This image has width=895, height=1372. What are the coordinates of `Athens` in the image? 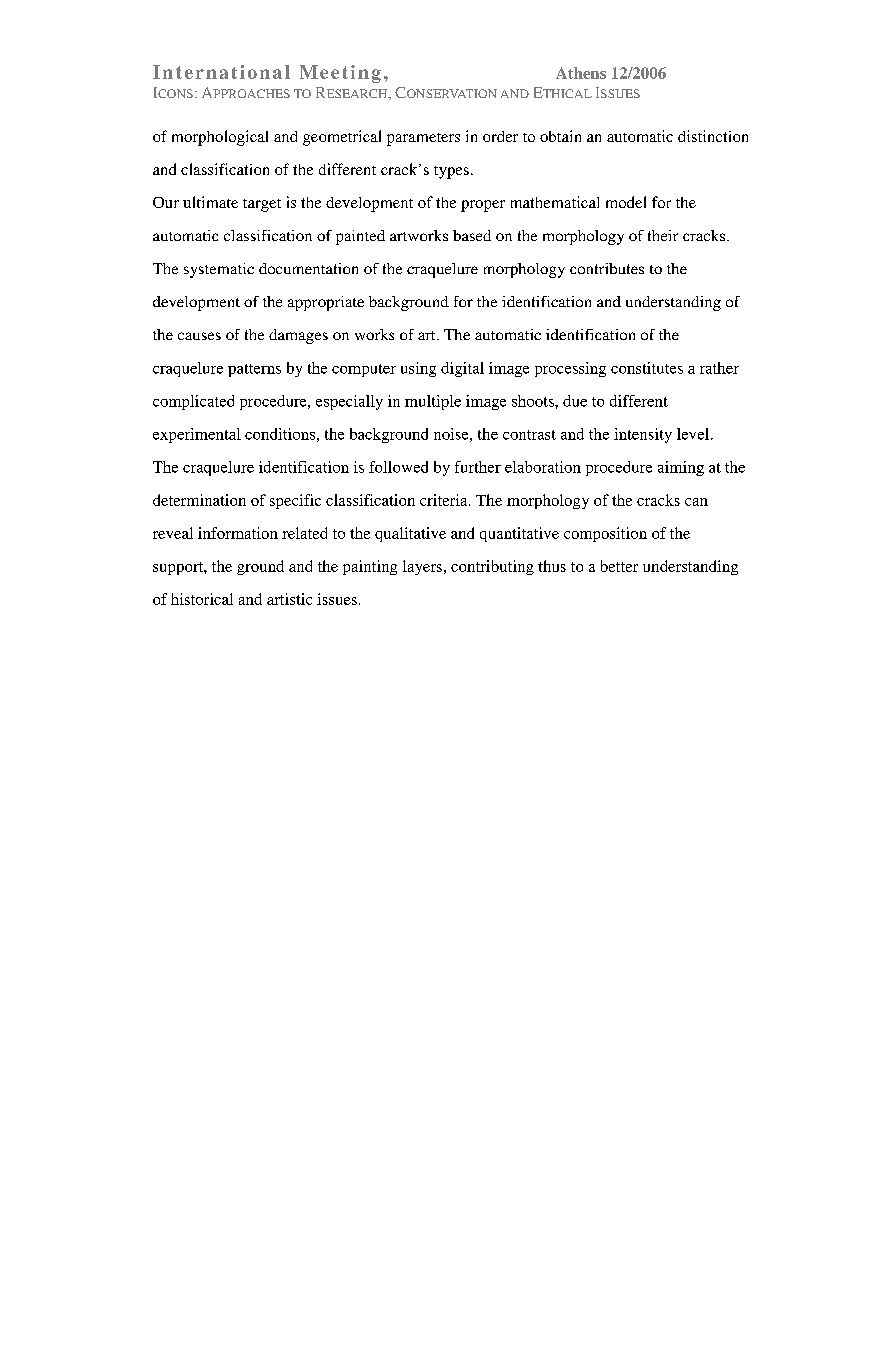 It's located at (581, 73).
